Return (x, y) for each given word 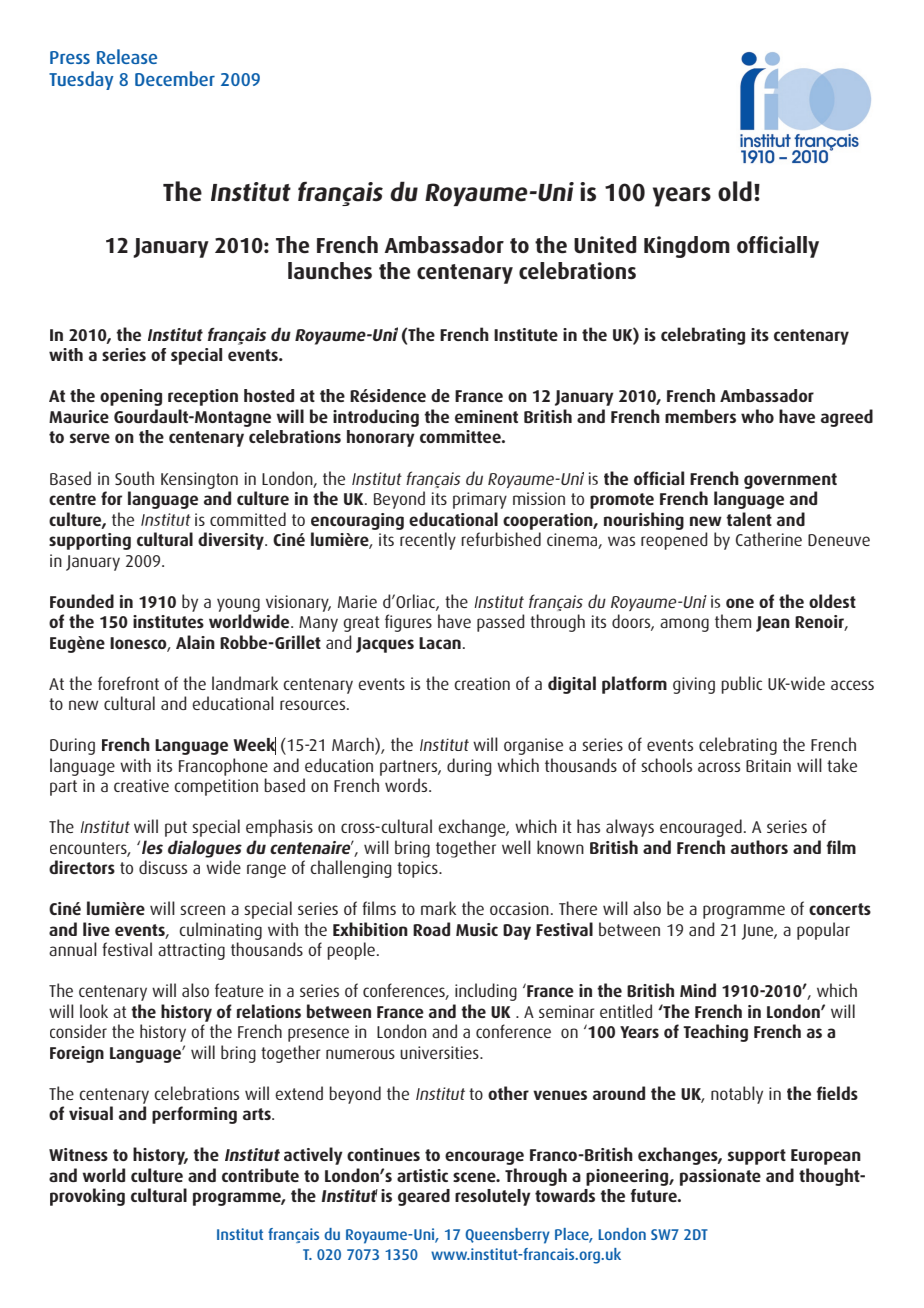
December (175, 78)
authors (759, 847)
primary (480, 500)
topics (418, 869)
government (790, 481)
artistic (422, 1175)
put (176, 829)
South (134, 478)
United (605, 245)
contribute (260, 1175)
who (757, 416)
